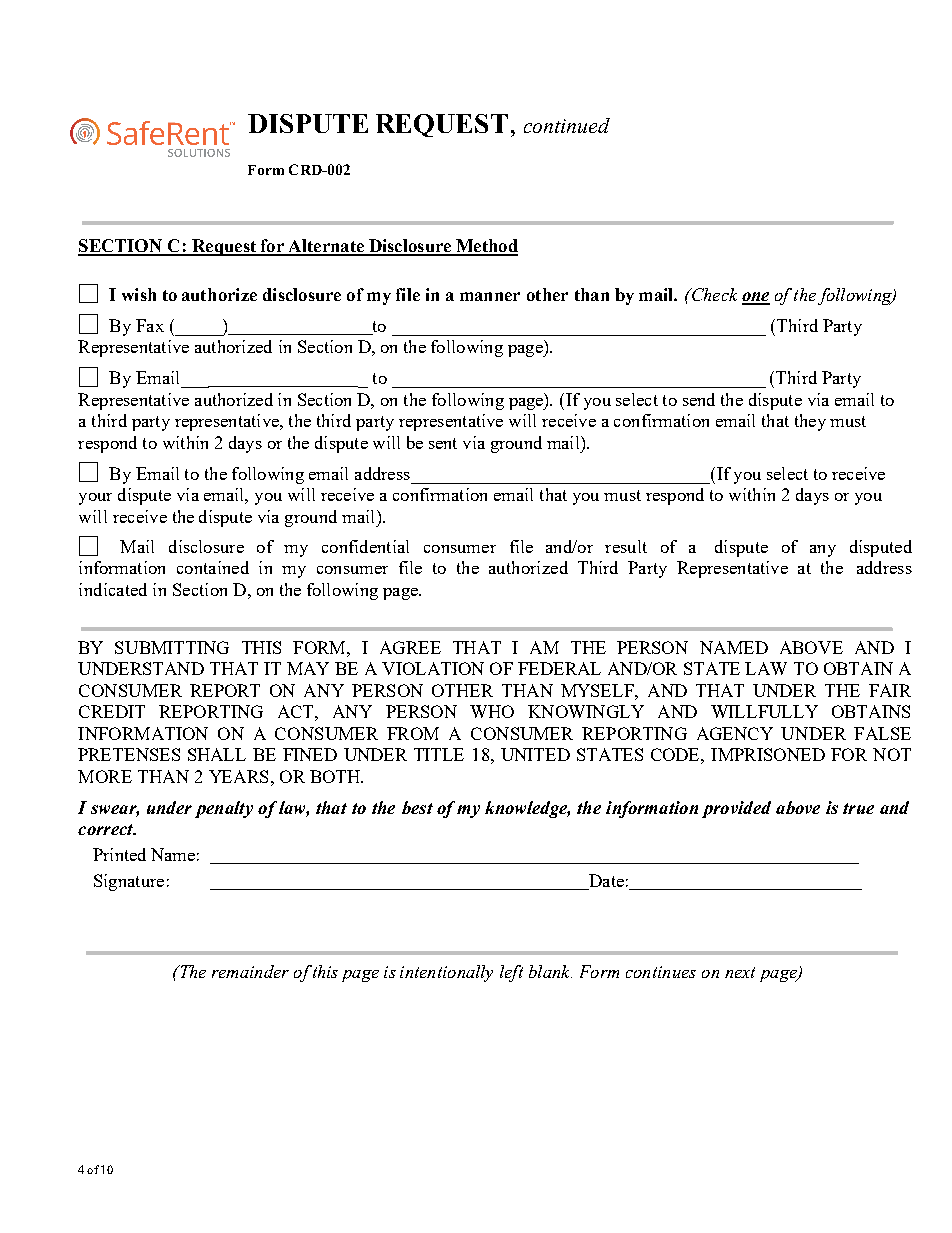  What do you see at coordinates (810, 422) in the screenshot?
I see `they` at bounding box center [810, 422].
